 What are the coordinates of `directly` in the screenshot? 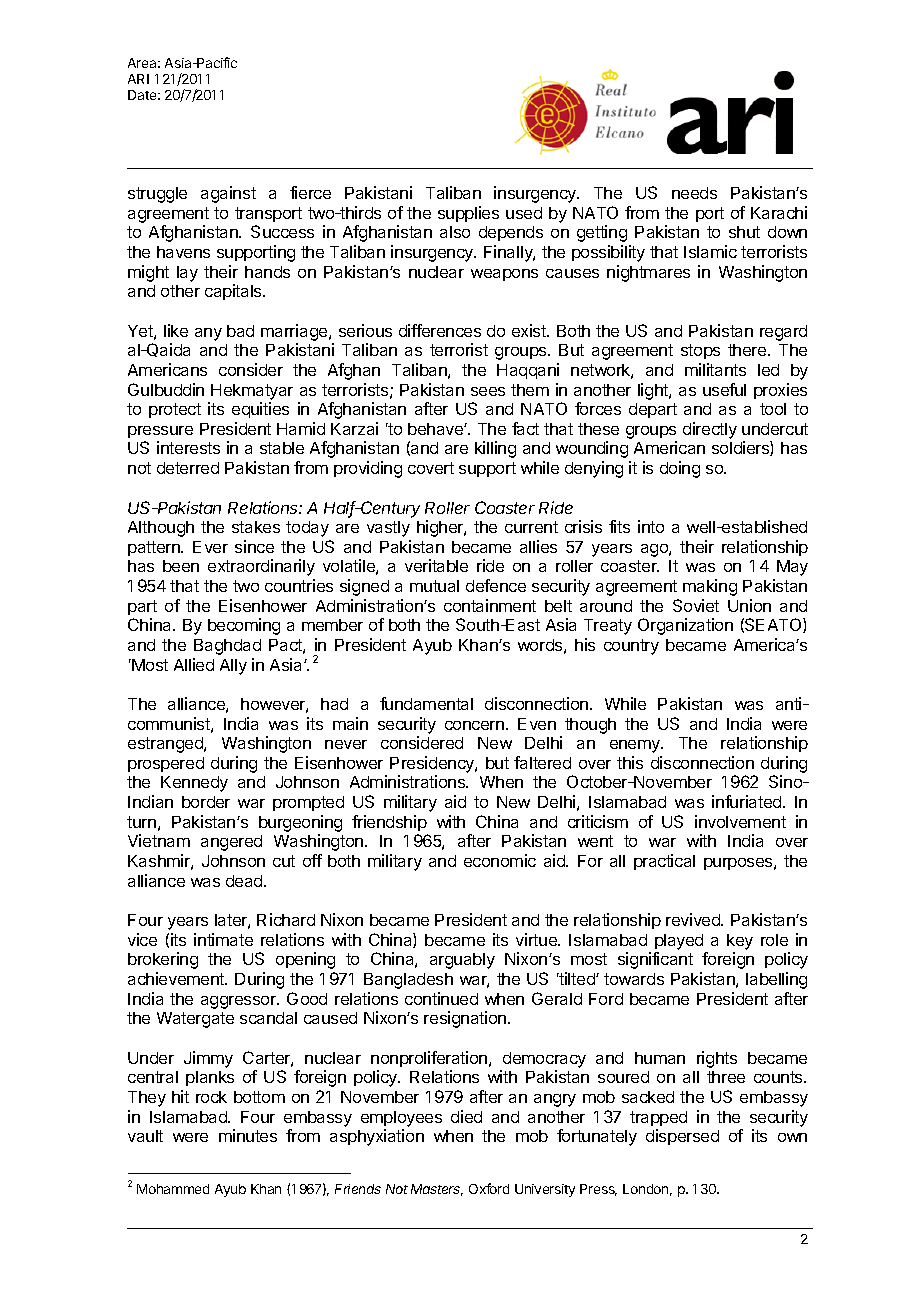 It's located at (710, 430).
